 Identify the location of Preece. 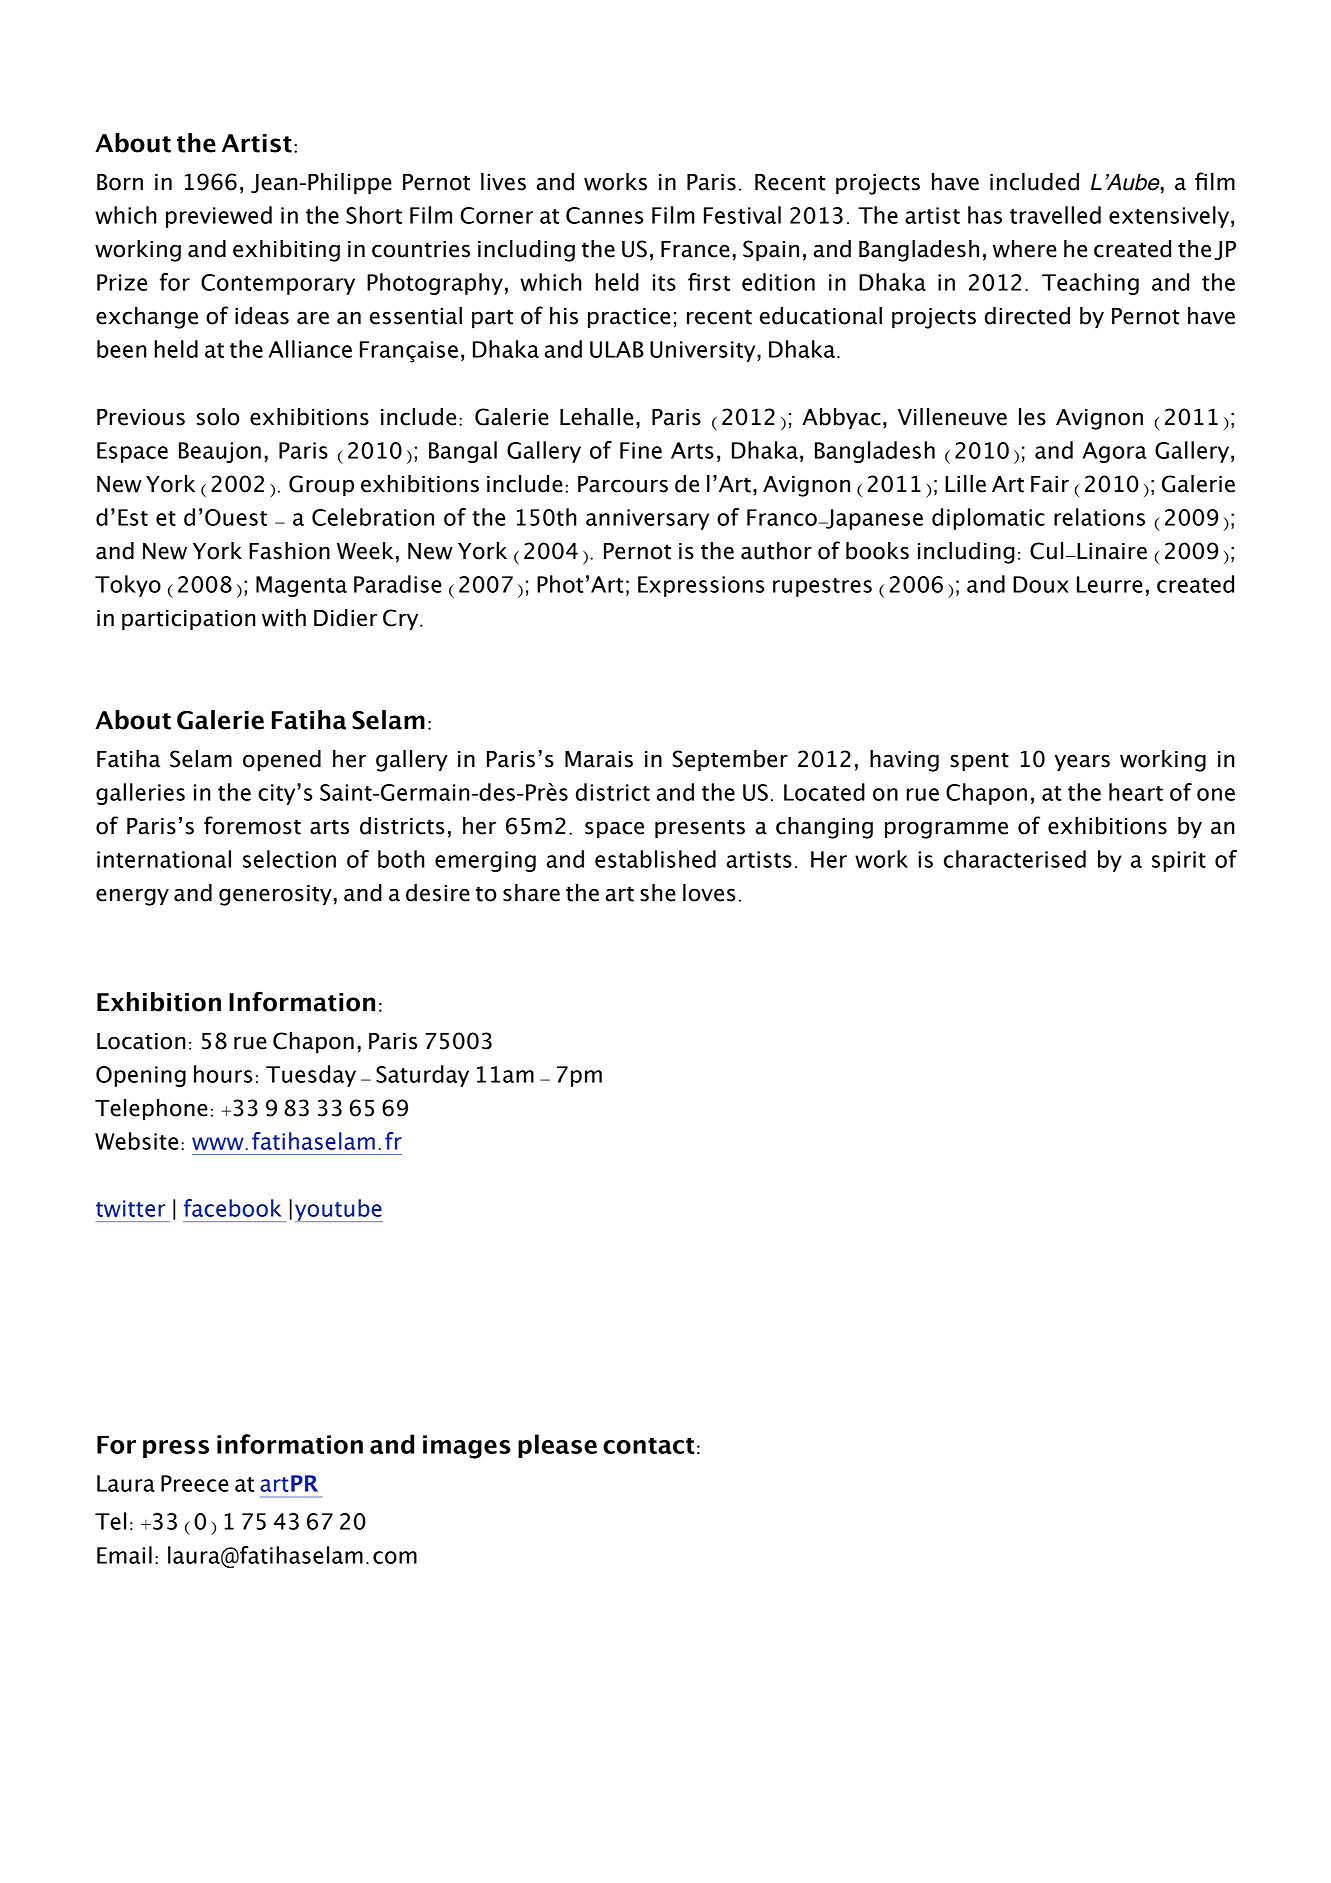
(195, 1483).
